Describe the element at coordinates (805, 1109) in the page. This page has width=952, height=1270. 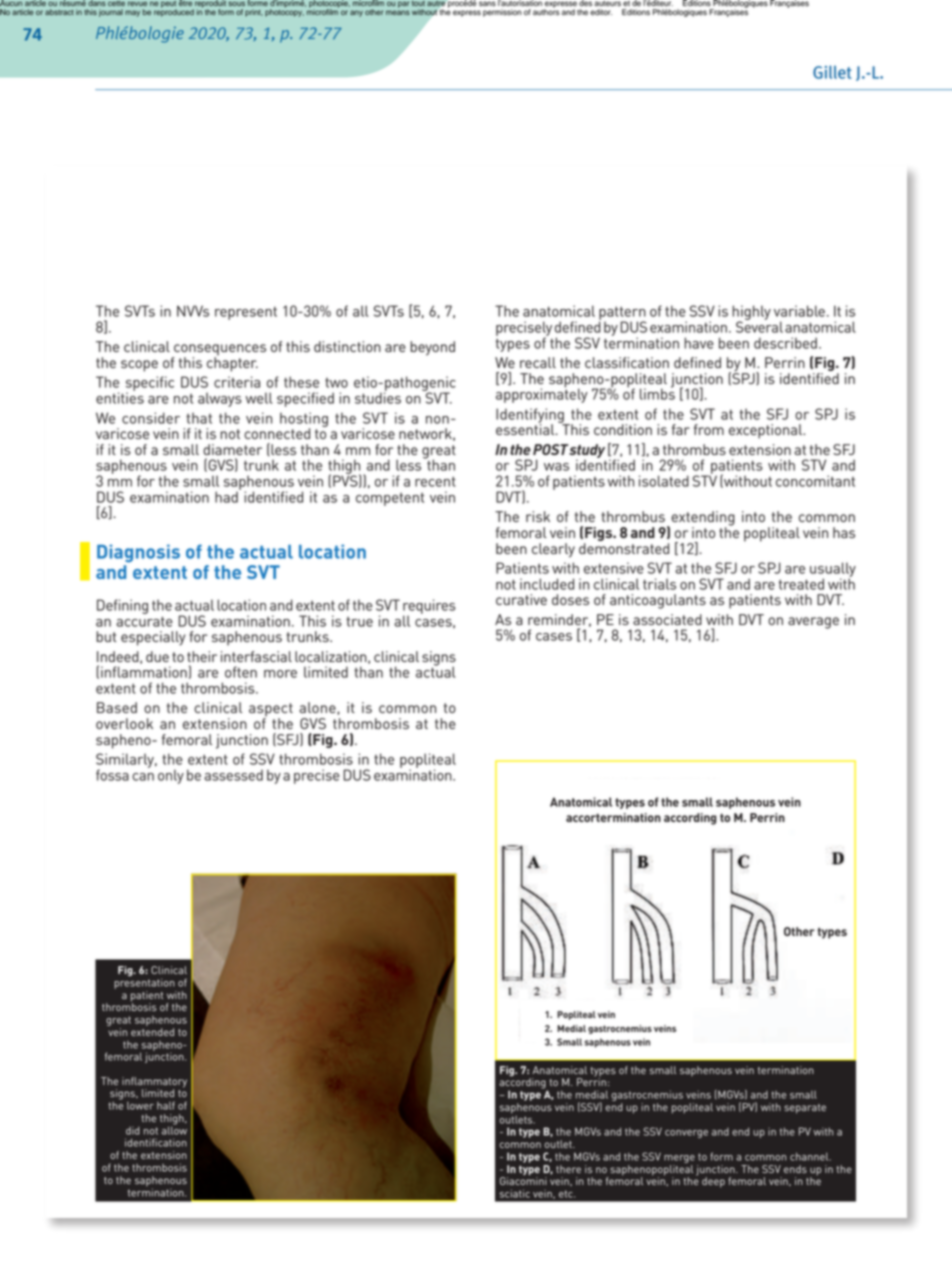
I see `separate` at that location.
